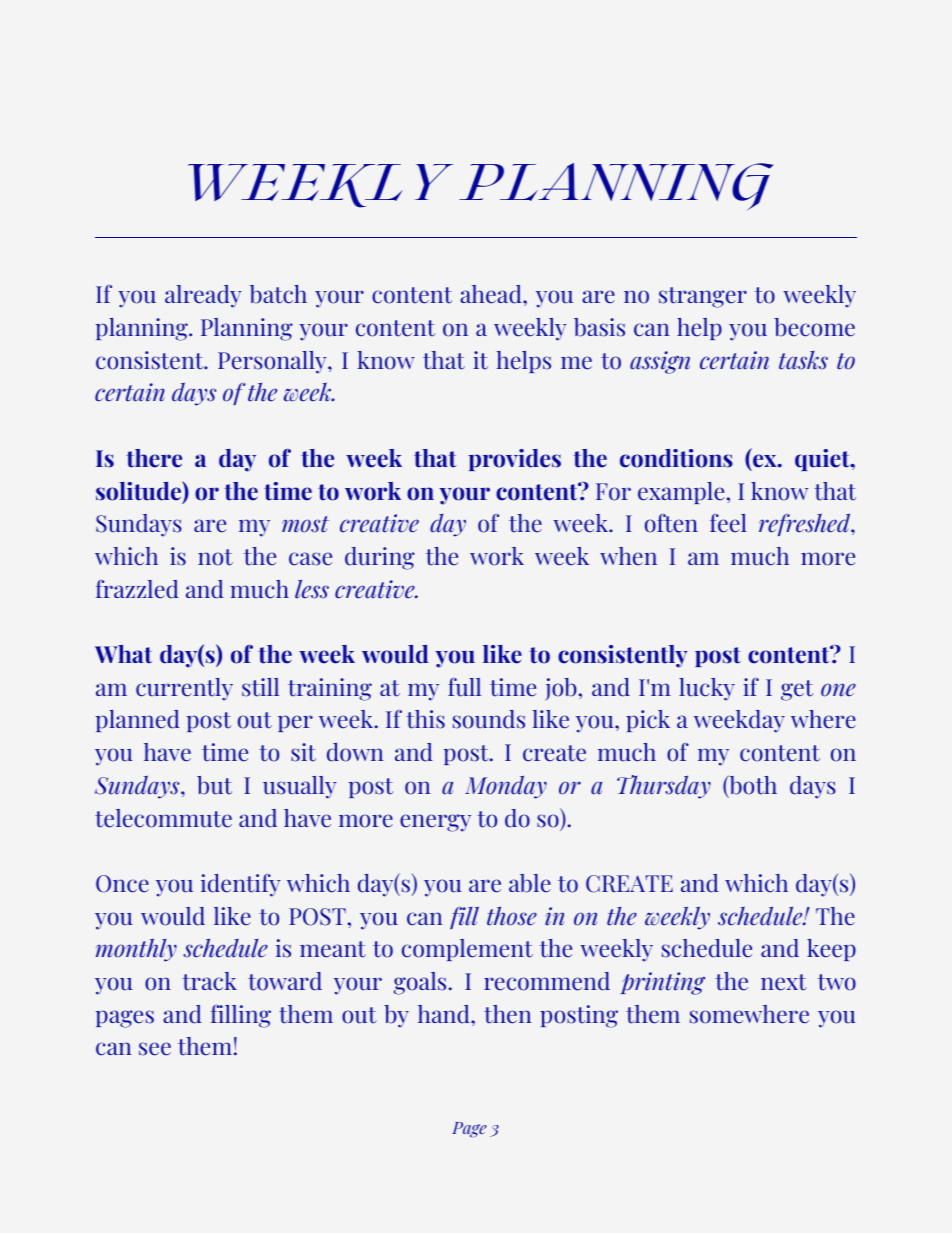 This document has height=1233, width=952. What do you see at coordinates (707, 689) in the document?
I see `lucky` at bounding box center [707, 689].
